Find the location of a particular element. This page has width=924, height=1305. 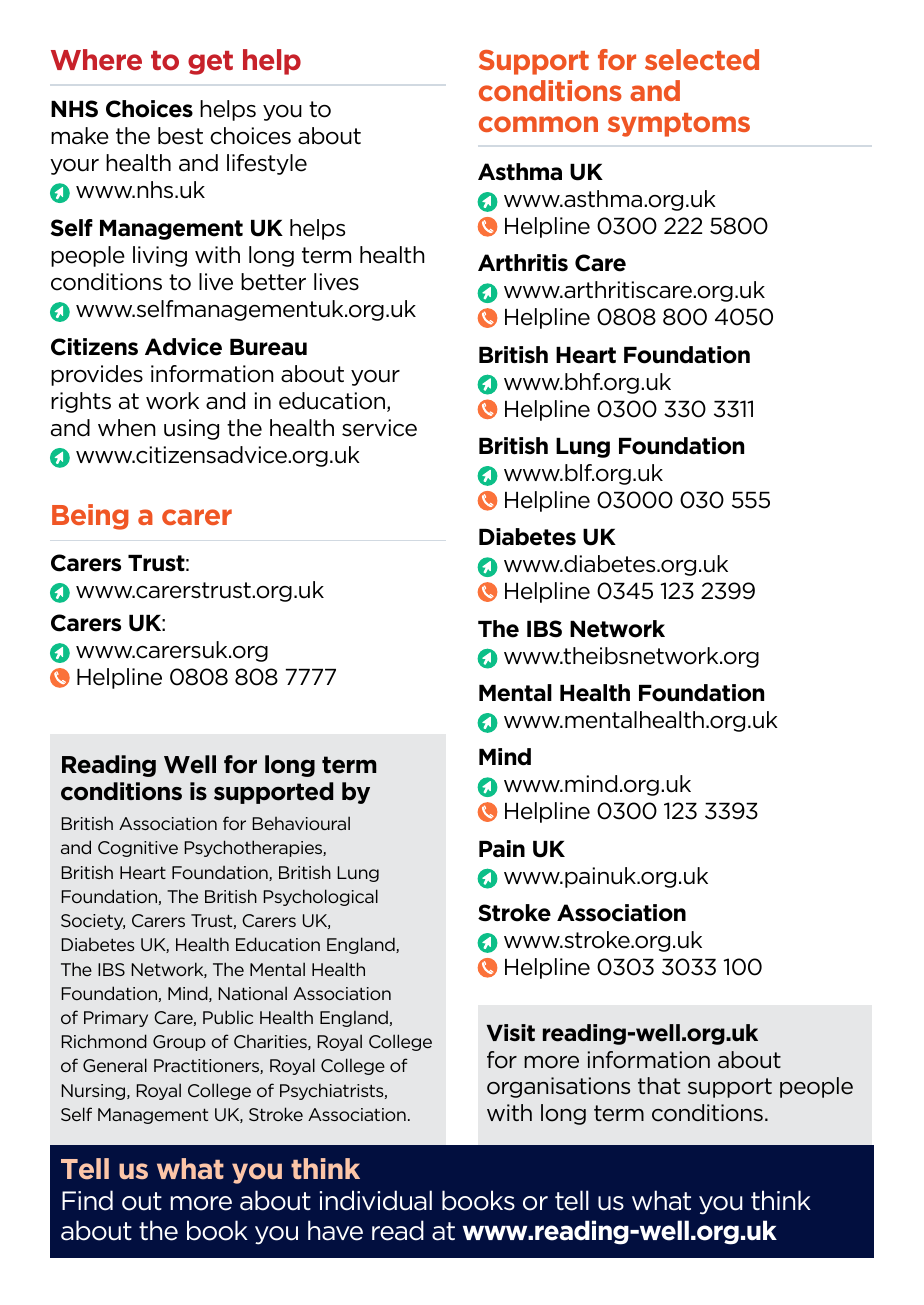

individual is located at coordinates (376, 1200).
